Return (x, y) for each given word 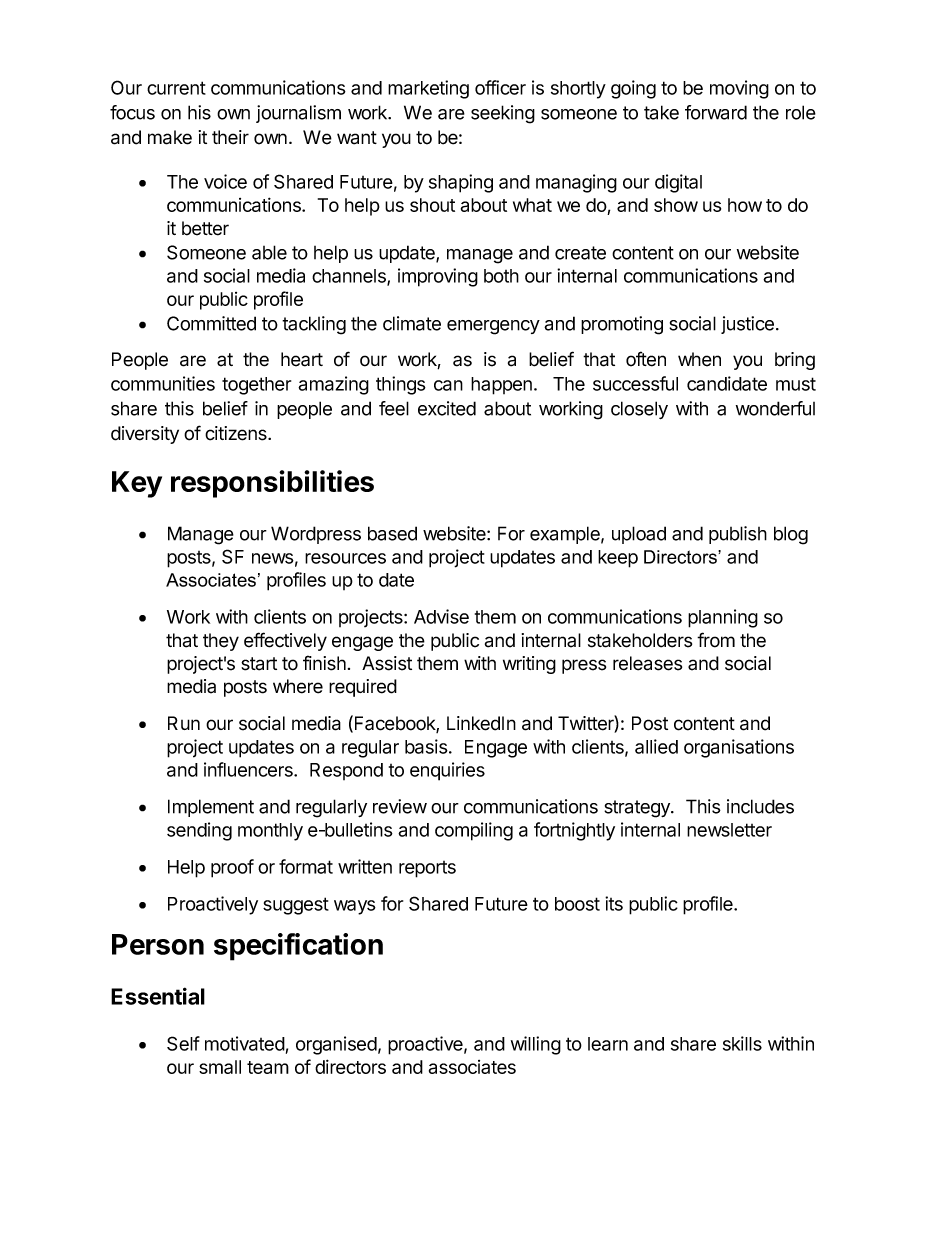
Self (183, 1043)
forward (716, 112)
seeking (503, 114)
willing (536, 1045)
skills (742, 1043)
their (230, 137)
